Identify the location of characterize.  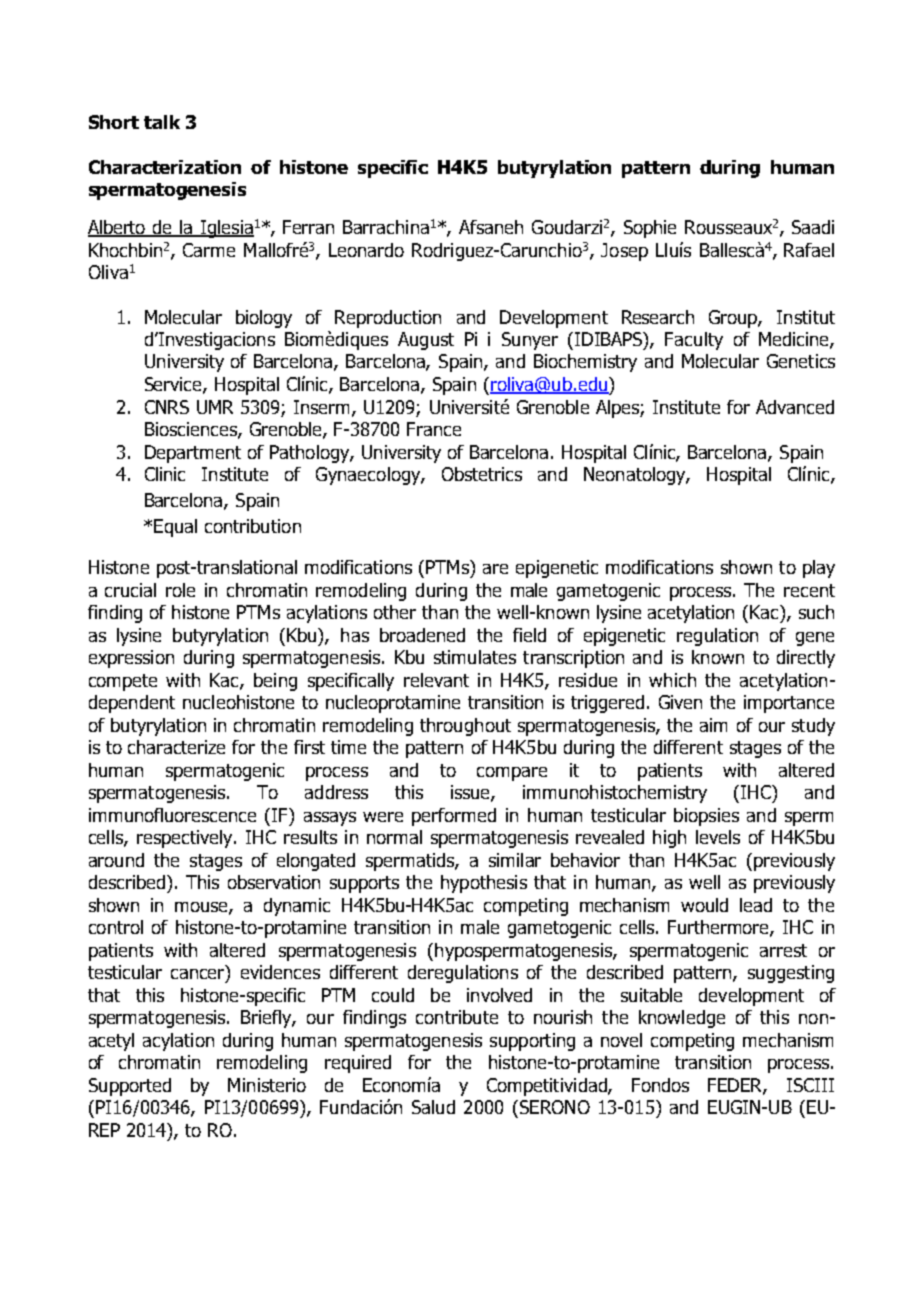
(176, 747).
